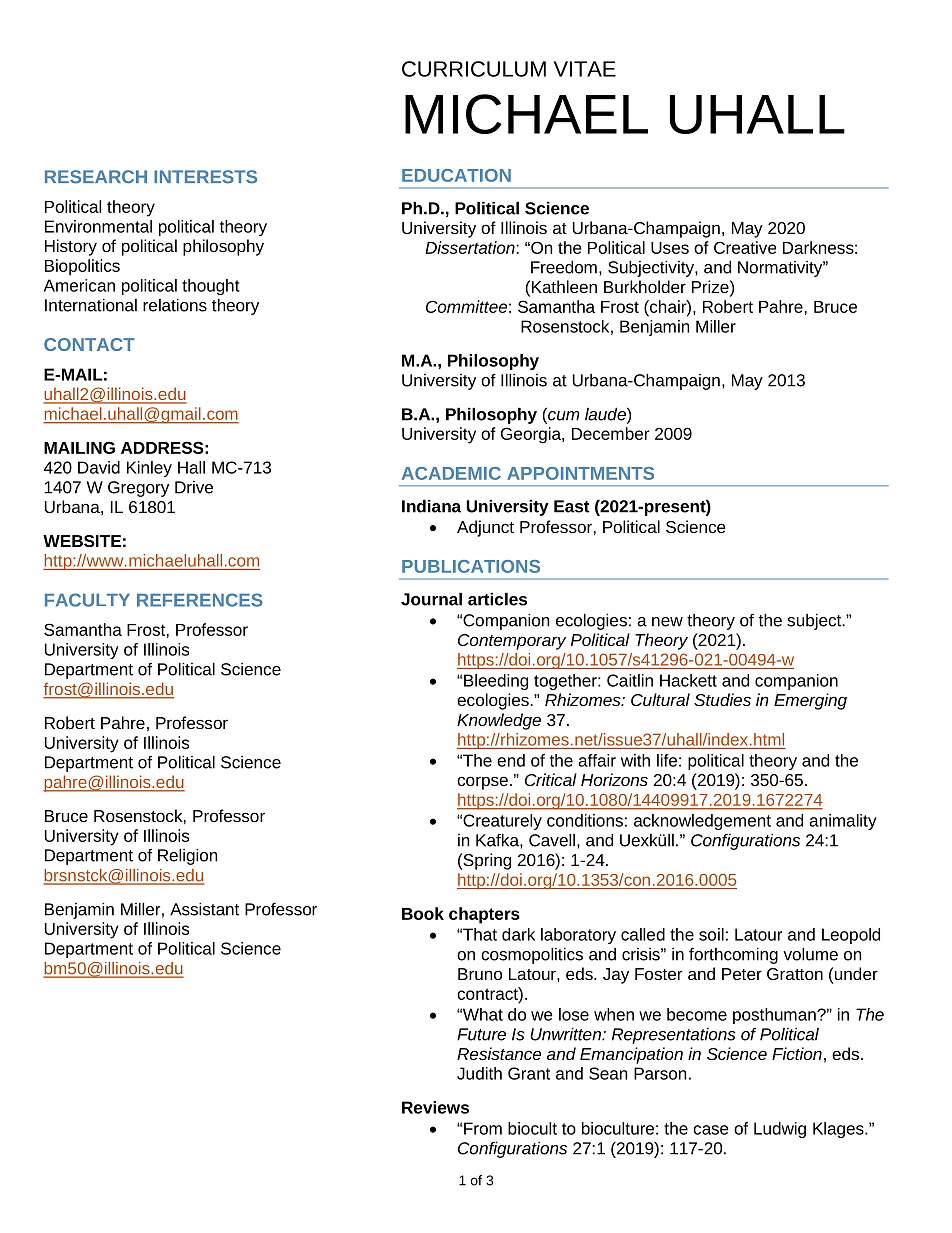  I want to click on INTERESTS, so click(205, 177).
